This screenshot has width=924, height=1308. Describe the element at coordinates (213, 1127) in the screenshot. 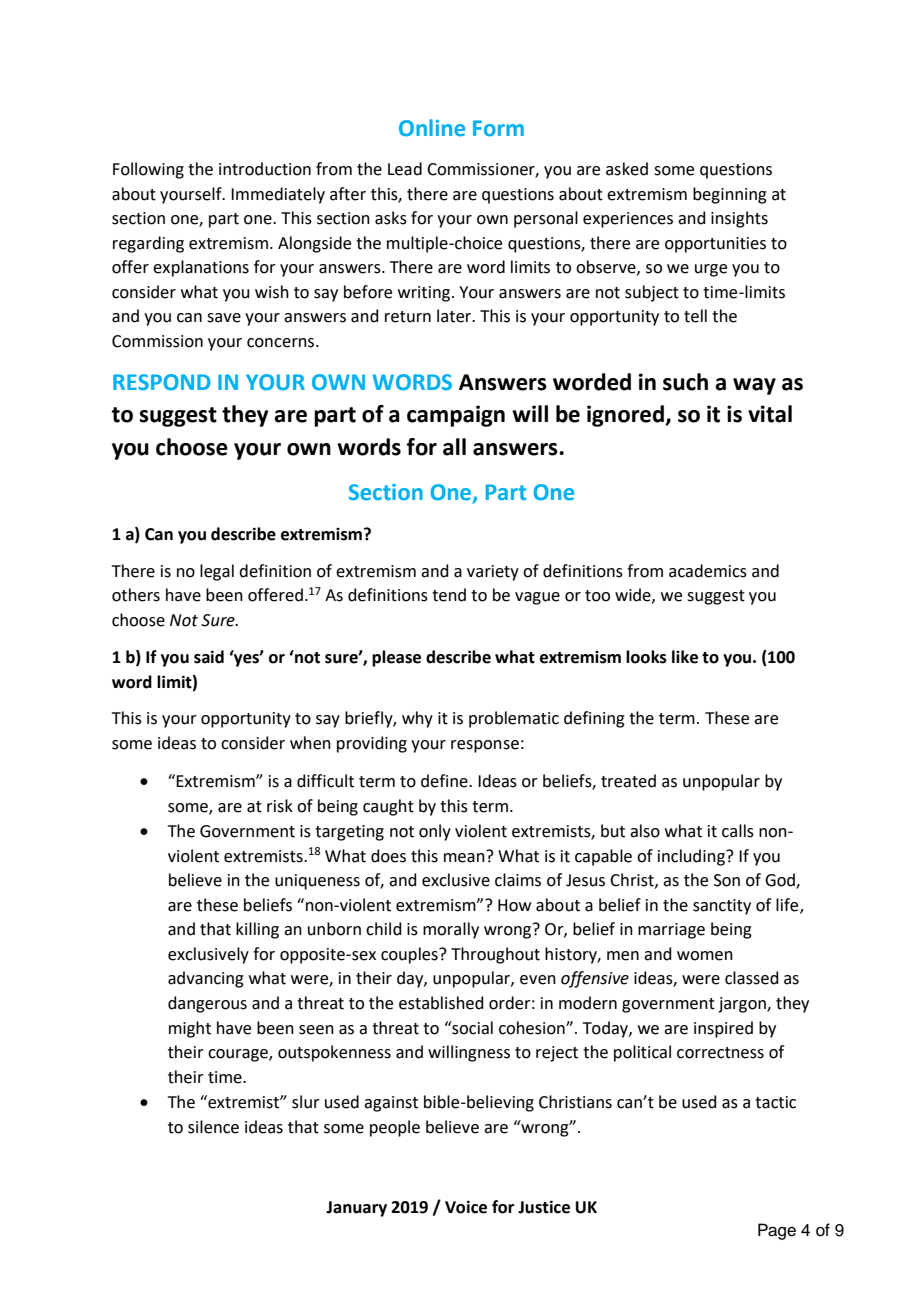

I see `silence` at that location.
